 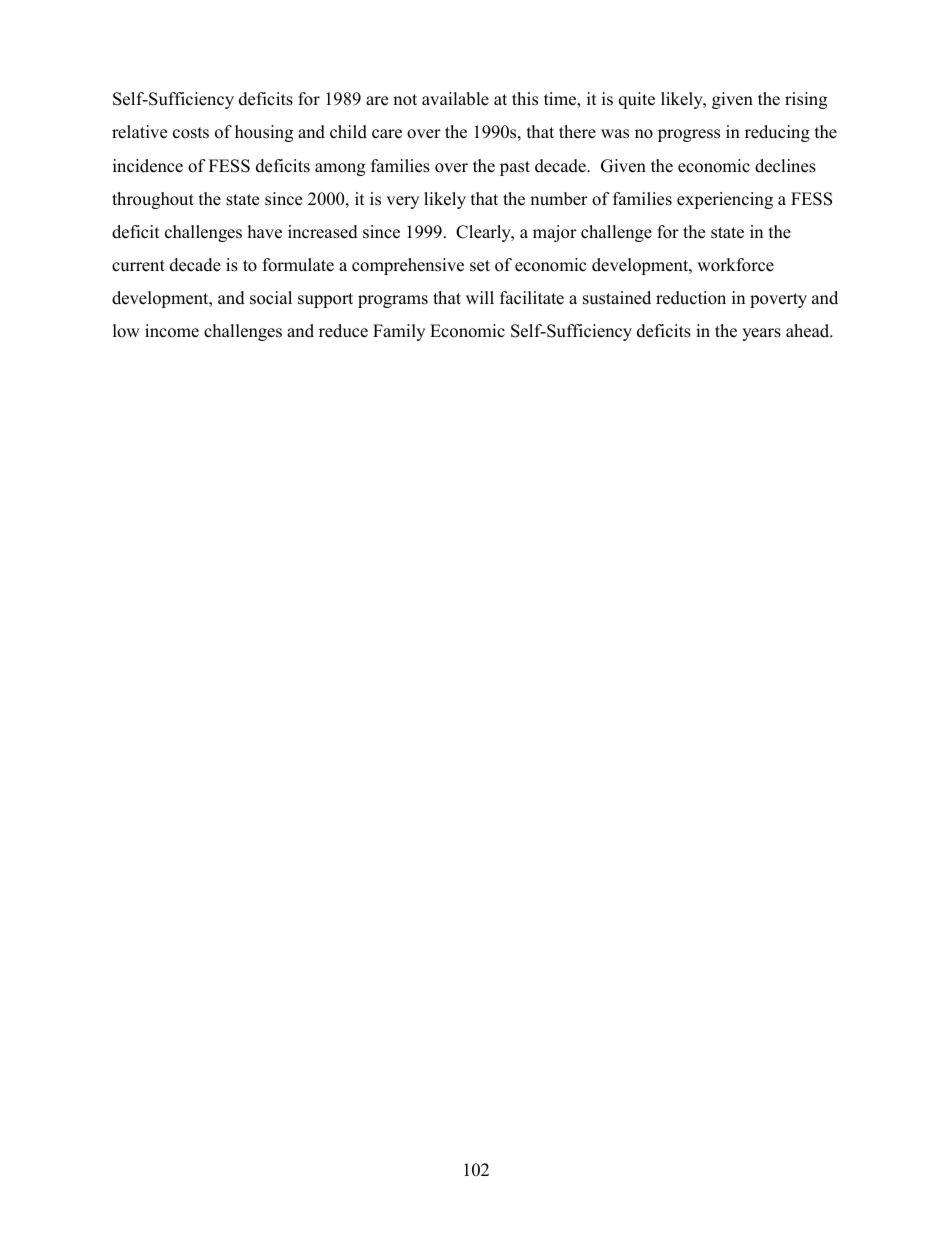 What do you see at coordinates (735, 265) in the screenshot?
I see `workforce` at bounding box center [735, 265].
